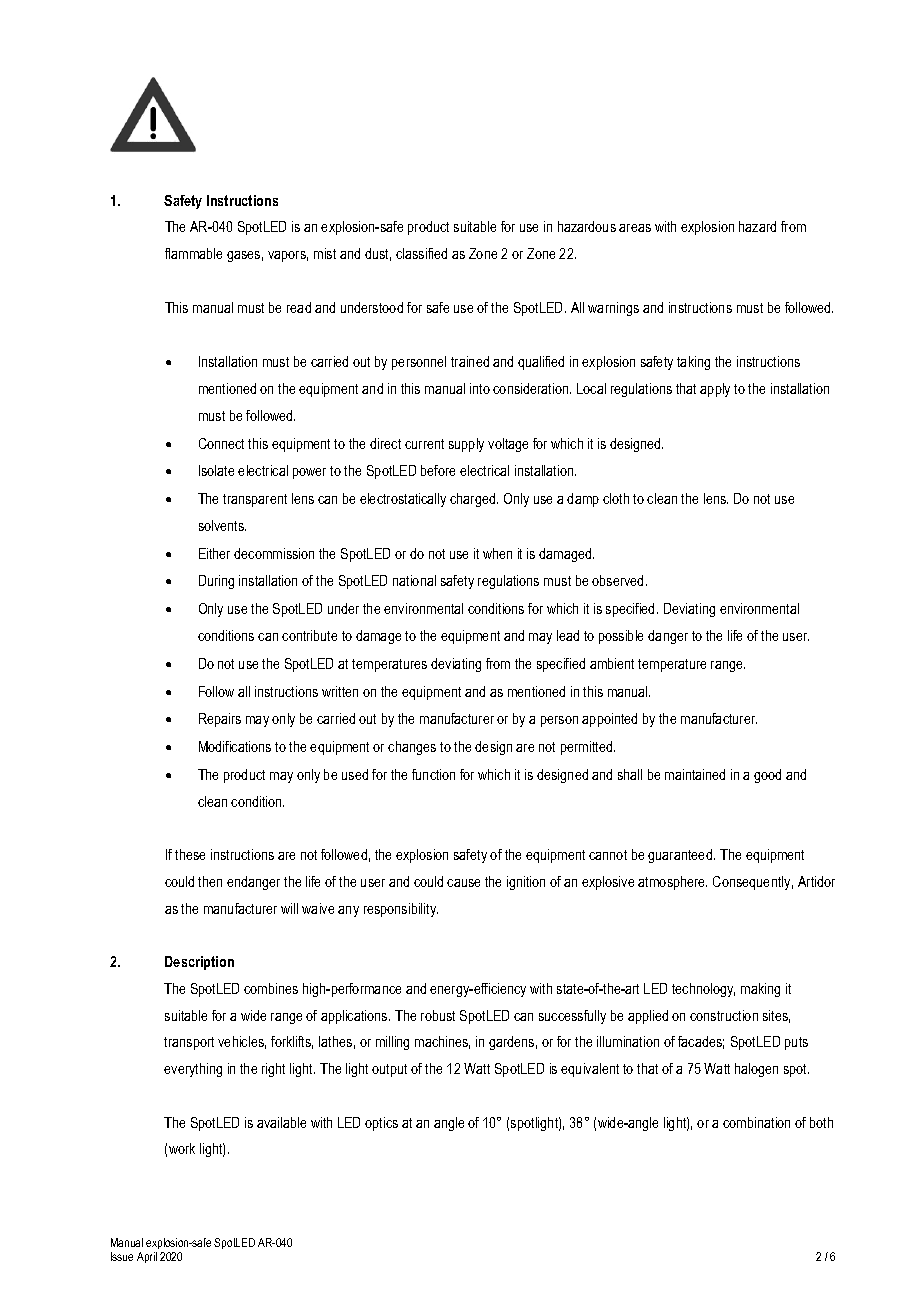 Image resolution: width=924 pixels, height=1308 pixels. Describe the element at coordinates (635, 228) in the screenshot. I see `areas` at that location.
